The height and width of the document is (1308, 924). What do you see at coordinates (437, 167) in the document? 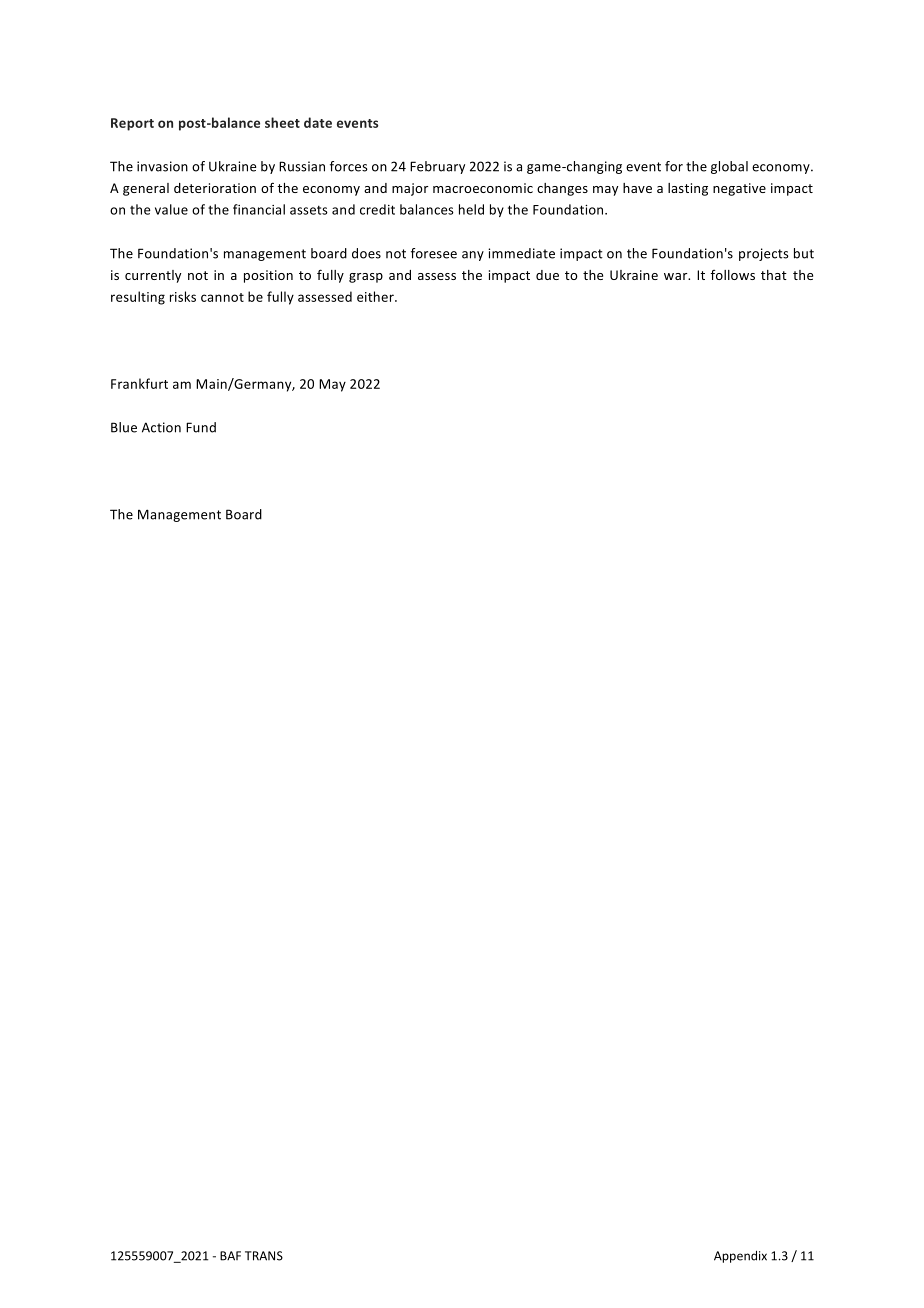
I see `February` at bounding box center [437, 167].
